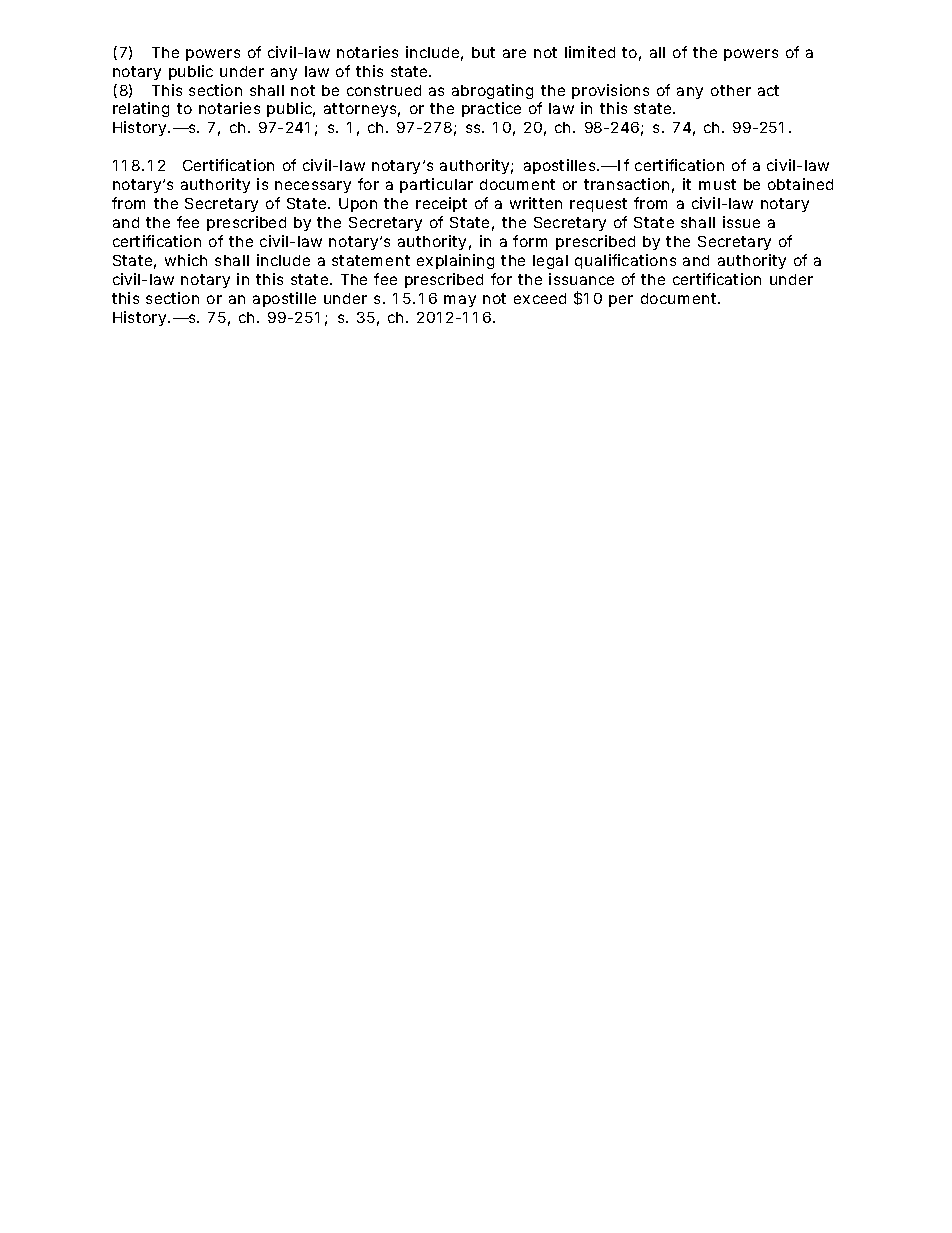  I want to click on necessary, so click(313, 187).
